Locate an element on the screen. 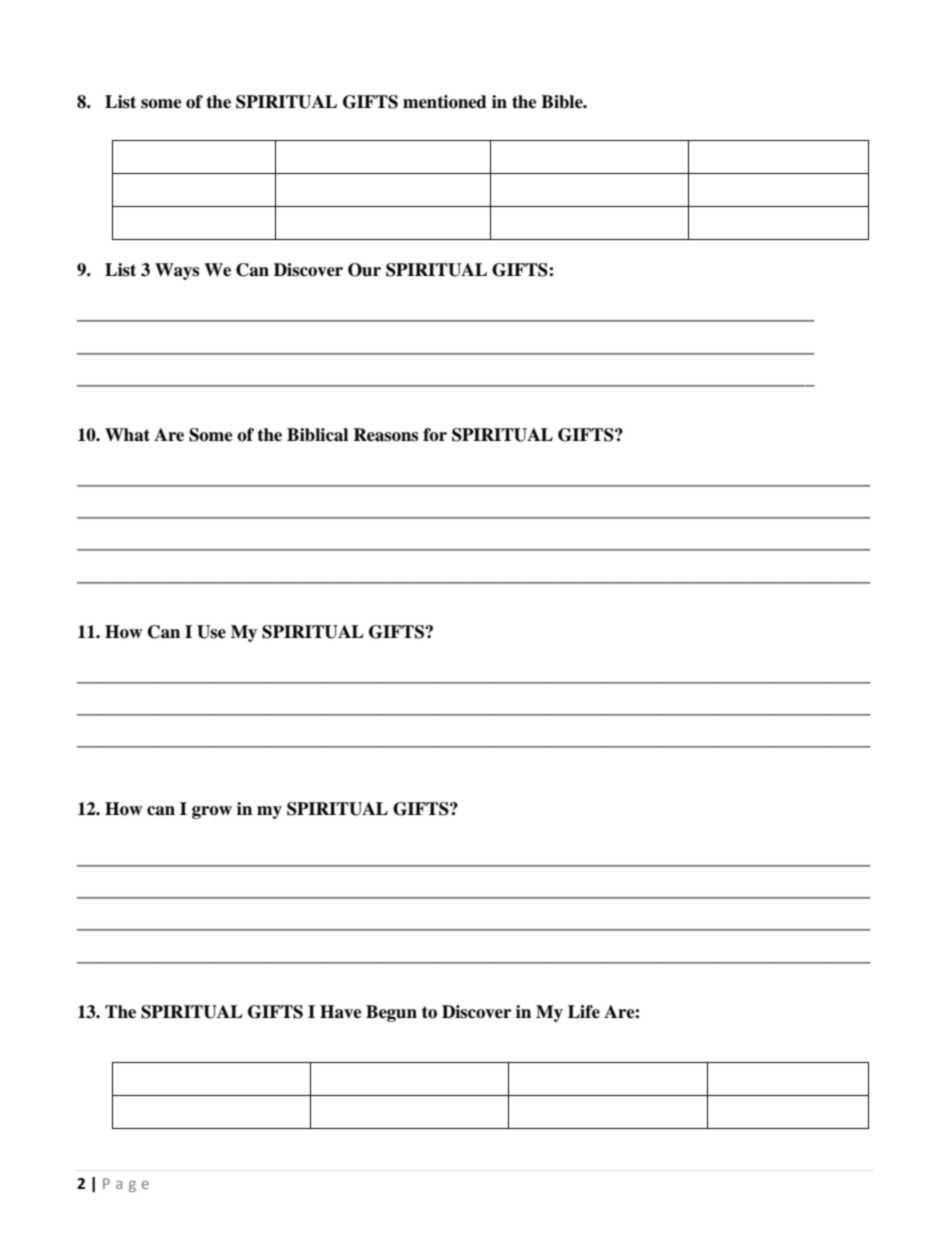 This screenshot has height=1233, width=952. mentioned is located at coordinates (445, 102).
